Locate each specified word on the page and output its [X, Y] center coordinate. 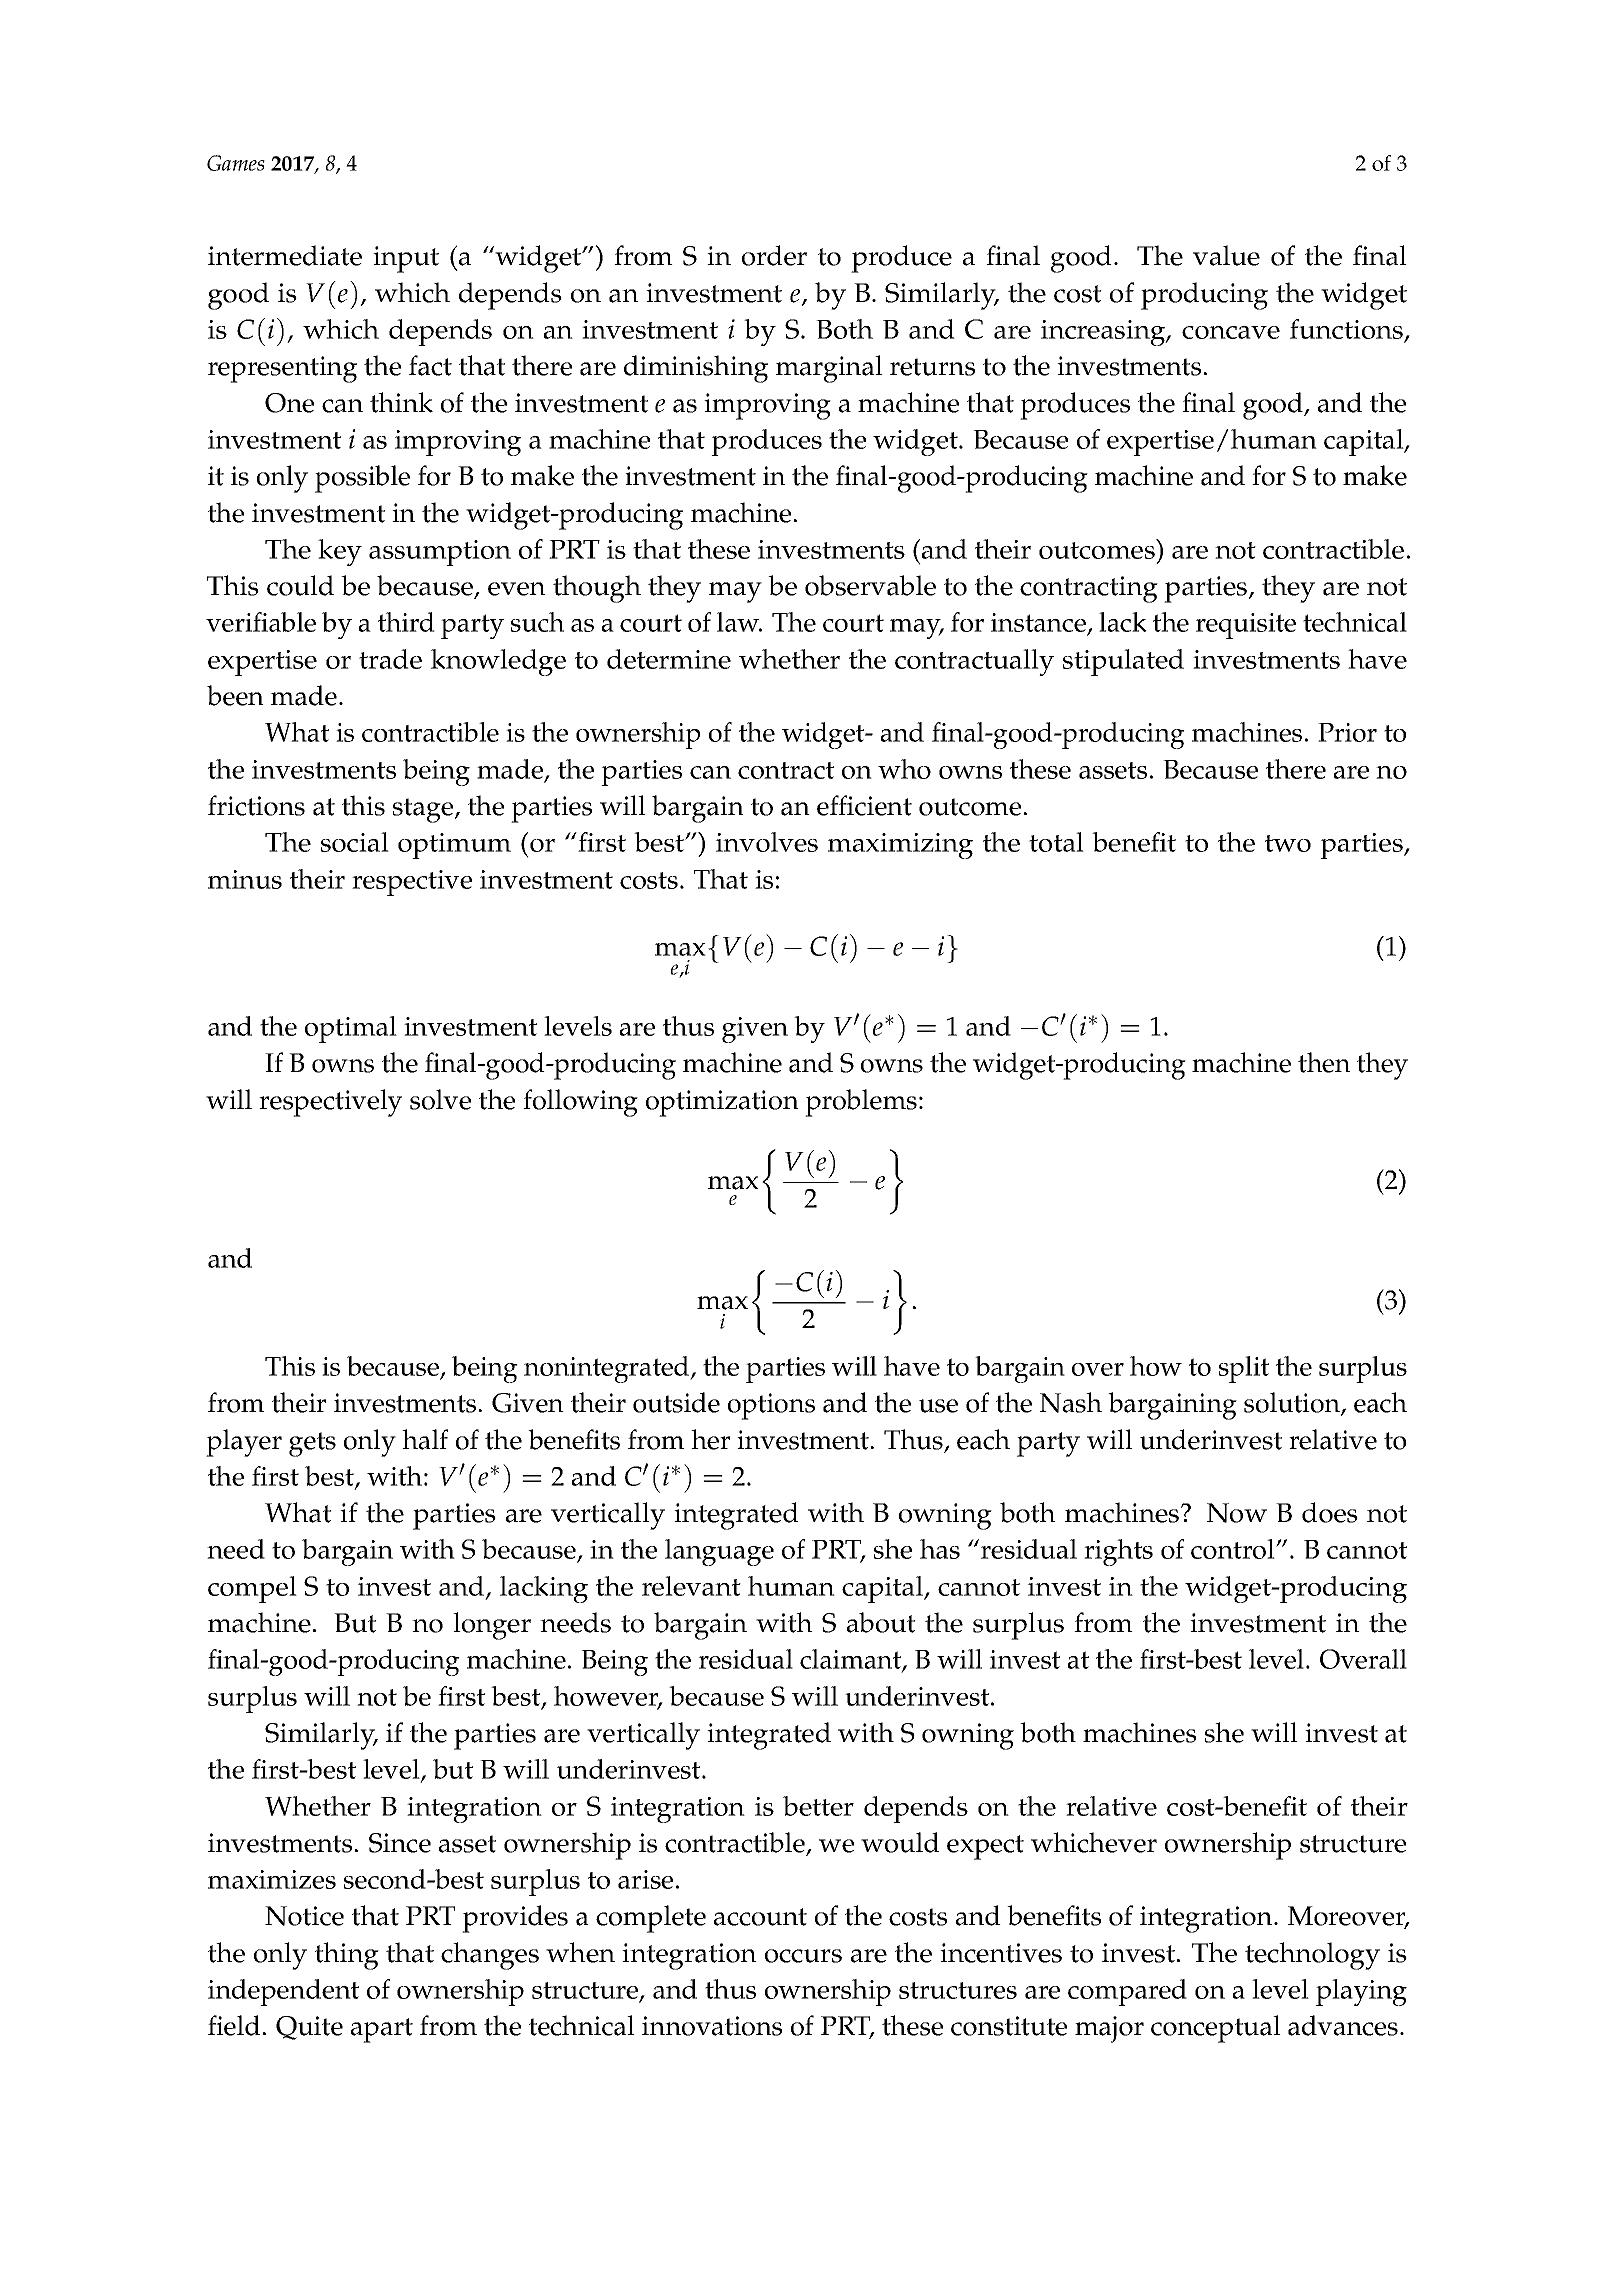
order [774, 255]
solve [440, 1099]
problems [861, 1103]
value [1226, 255]
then [1324, 1062]
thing [347, 1956]
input [406, 259]
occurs [803, 1956]
